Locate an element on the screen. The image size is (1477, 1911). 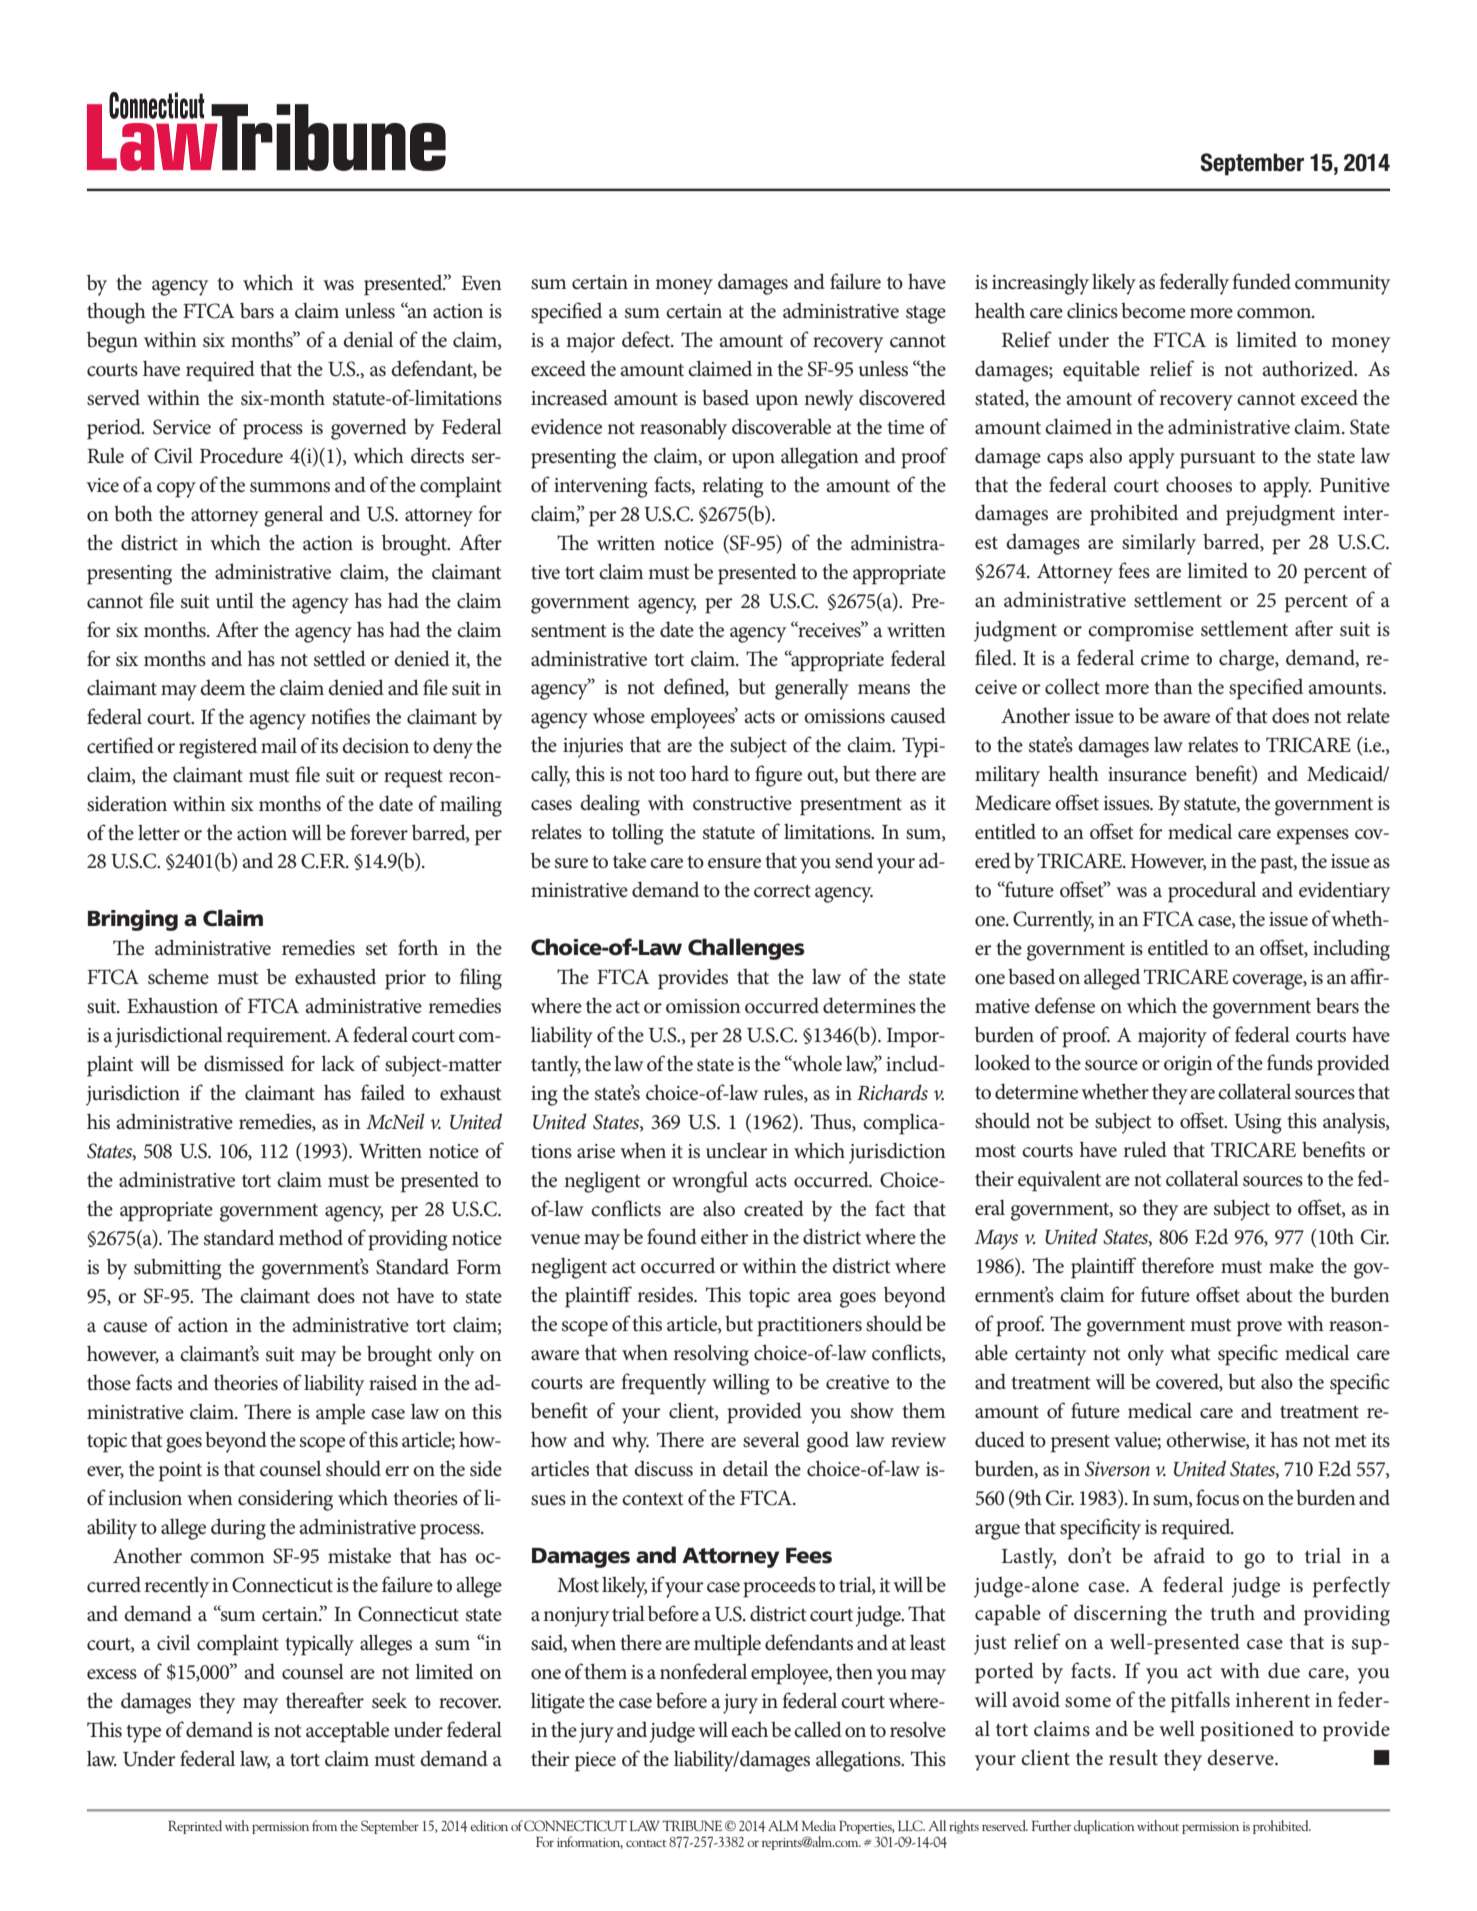
Reprinted is located at coordinates (195, 1827).
